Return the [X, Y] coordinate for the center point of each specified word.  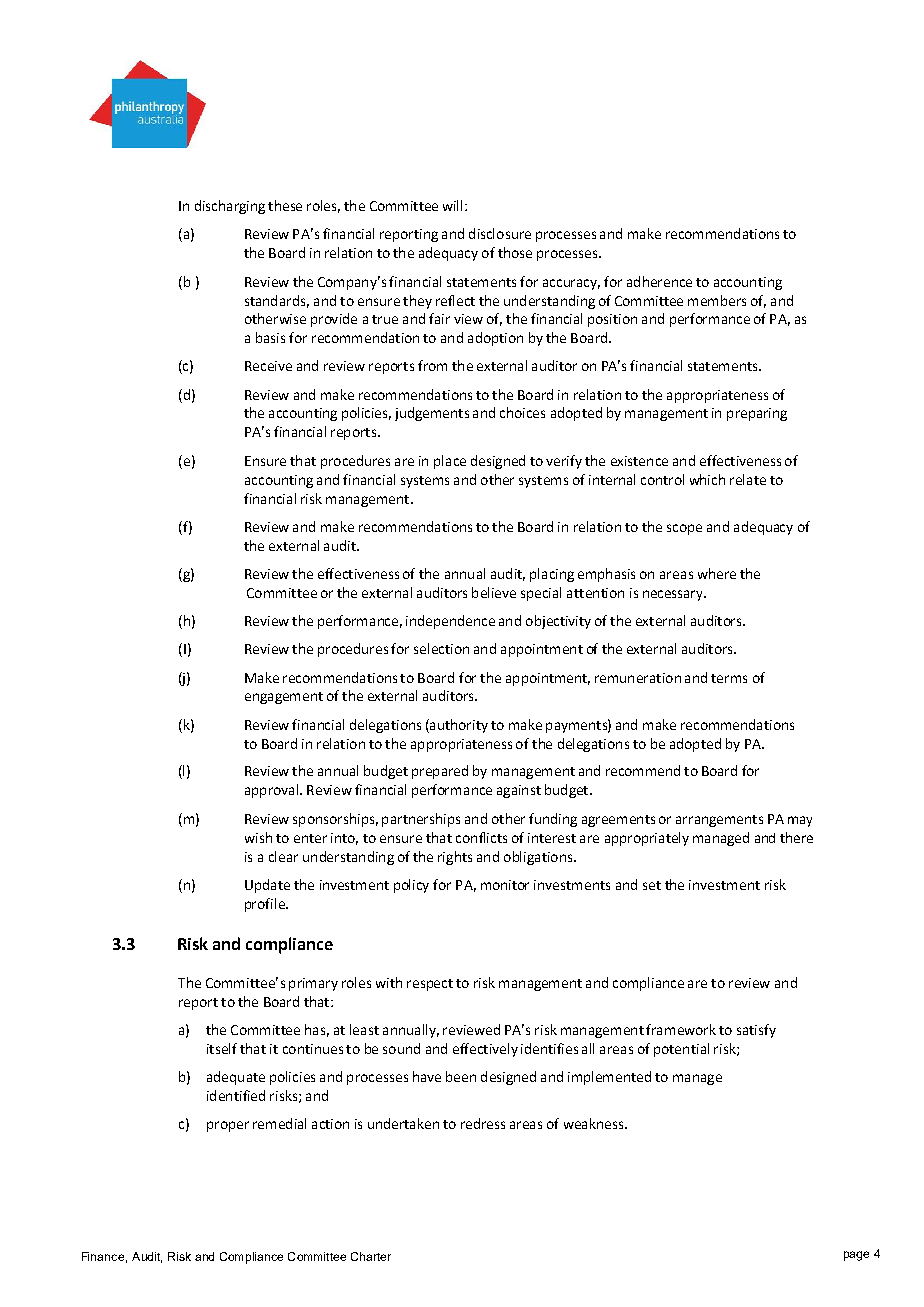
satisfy [756, 1031]
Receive [268, 366]
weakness [595, 1123]
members [717, 300]
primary [313, 984]
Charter [371, 1256]
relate [748, 479]
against [519, 791]
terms [729, 678]
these [285, 205]
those [515, 252]
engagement [284, 698]
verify [564, 462]
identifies [549, 1048]
